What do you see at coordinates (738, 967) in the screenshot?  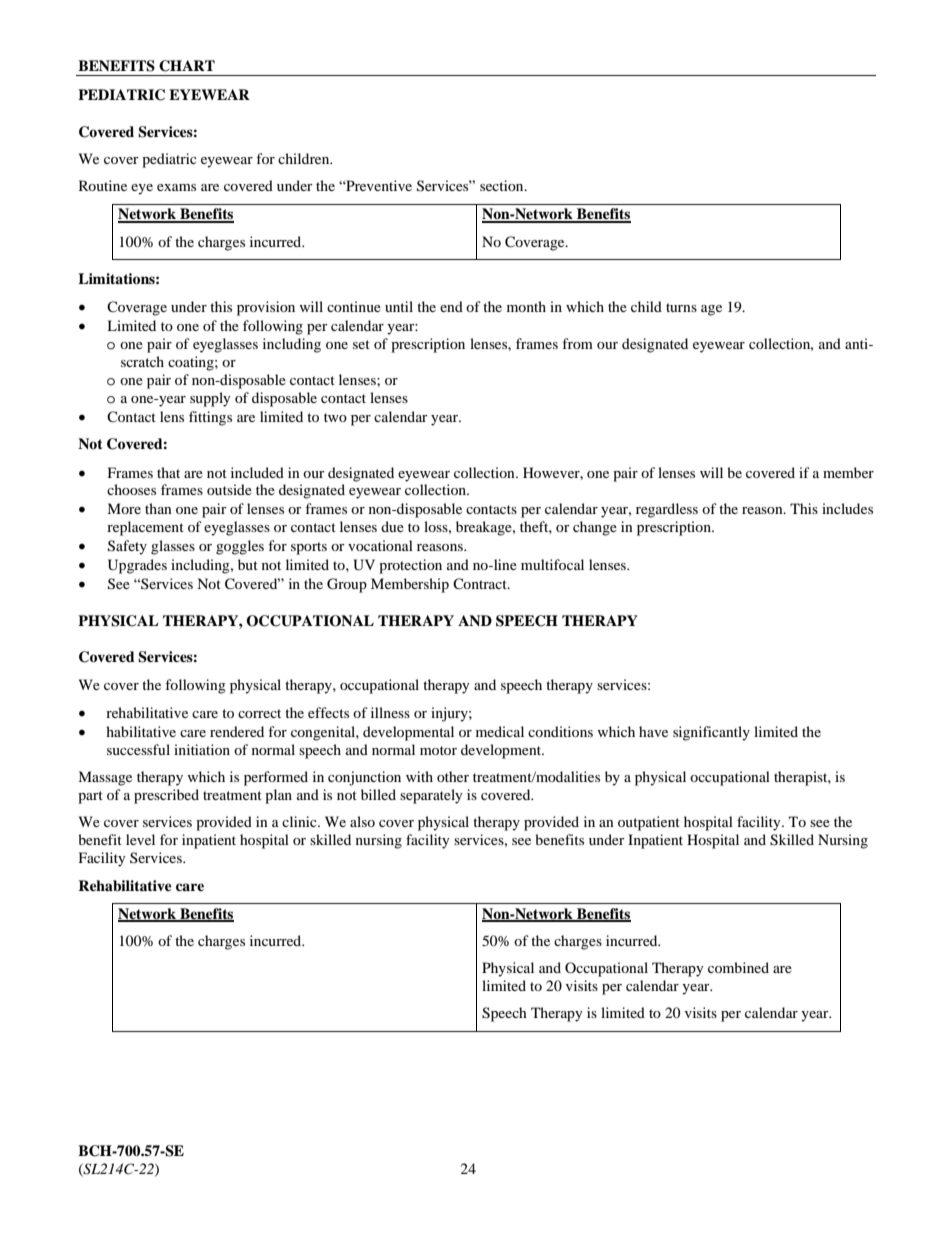 I see `combined` at bounding box center [738, 967].
